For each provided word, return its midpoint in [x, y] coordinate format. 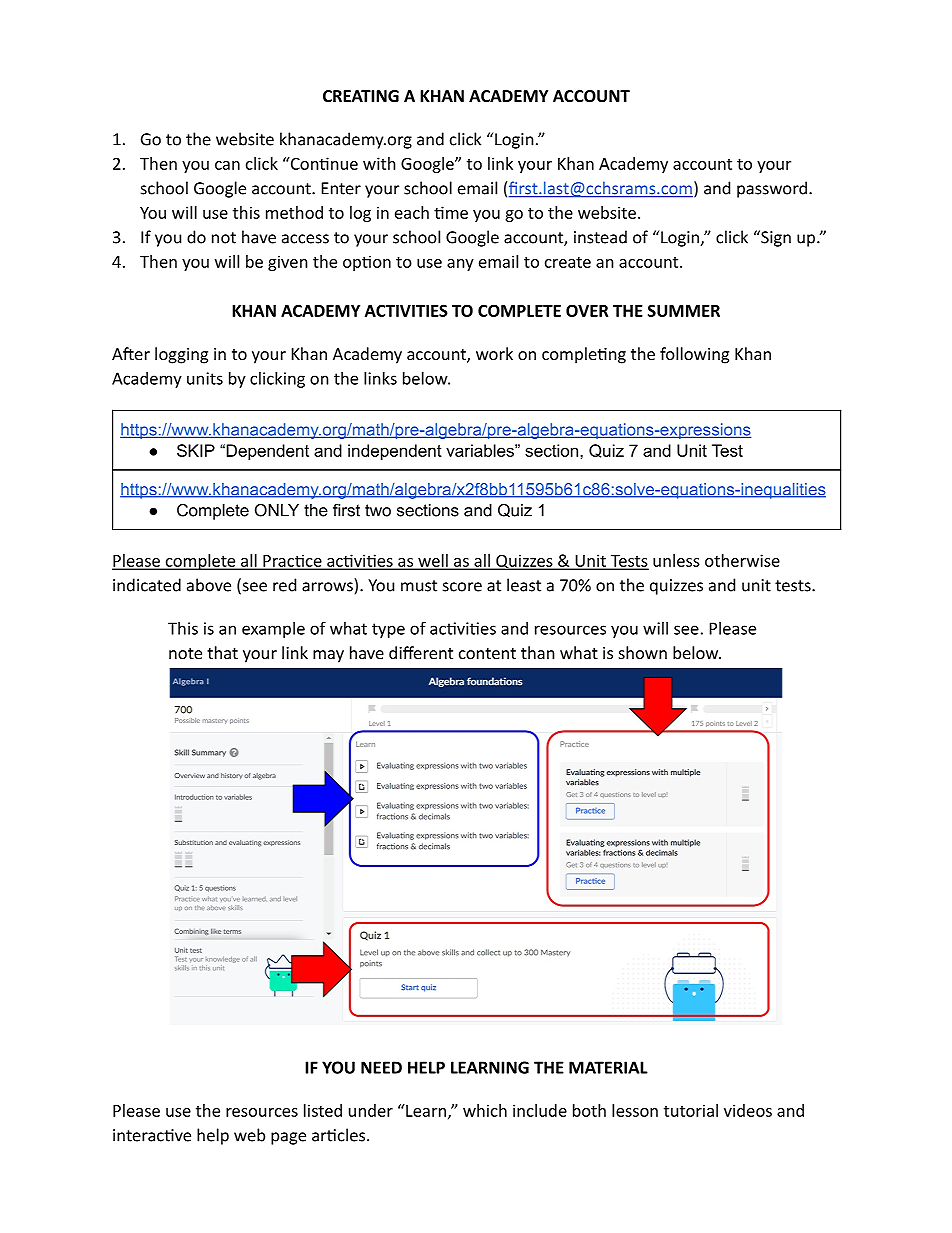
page [288, 1138]
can [227, 165]
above [209, 585]
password [772, 189]
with [379, 163]
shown [643, 652]
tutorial [691, 1110]
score [462, 587]
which [485, 1110]
